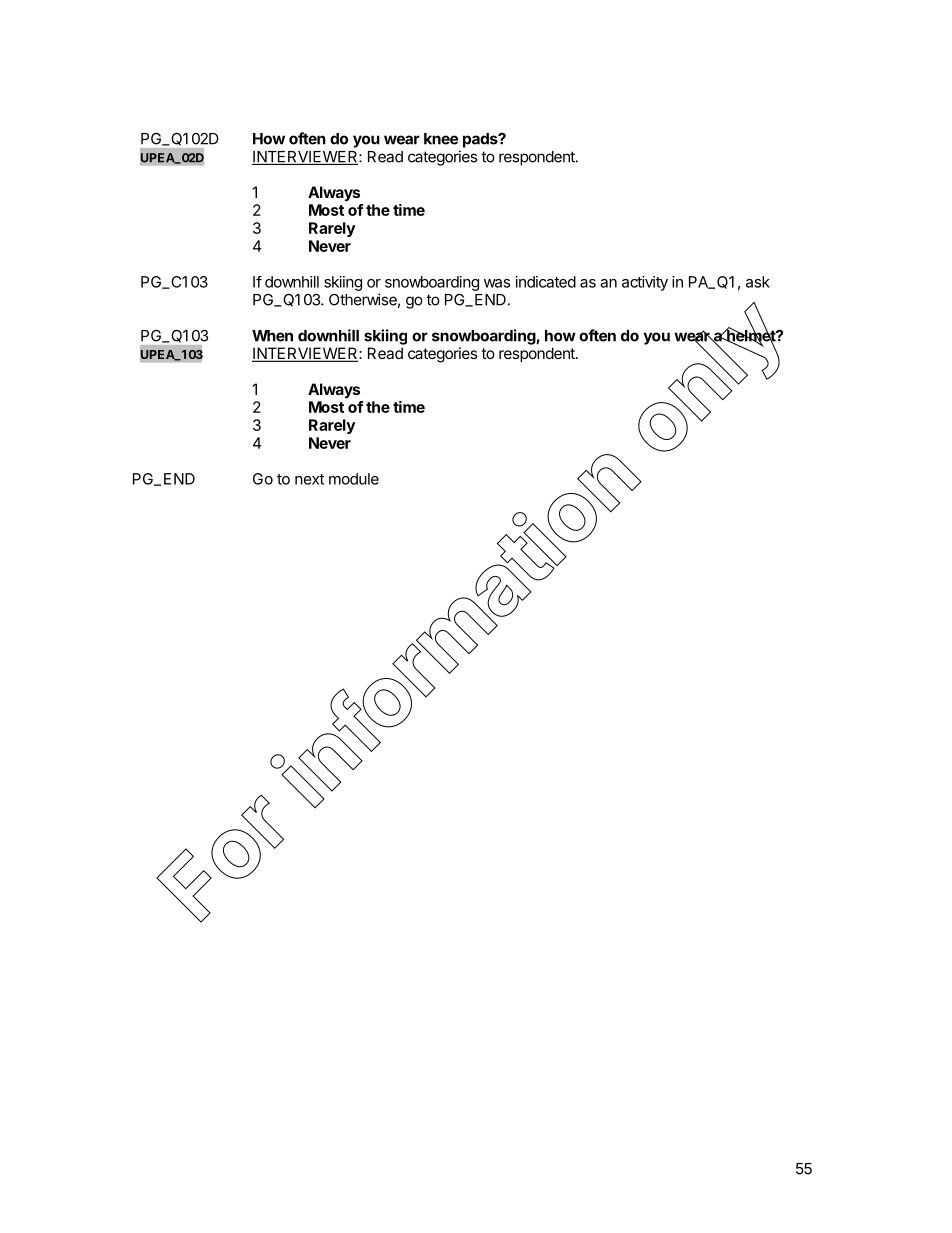 The image size is (952, 1233). What do you see at coordinates (645, 283) in the screenshot?
I see `activity` at bounding box center [645, 283].
